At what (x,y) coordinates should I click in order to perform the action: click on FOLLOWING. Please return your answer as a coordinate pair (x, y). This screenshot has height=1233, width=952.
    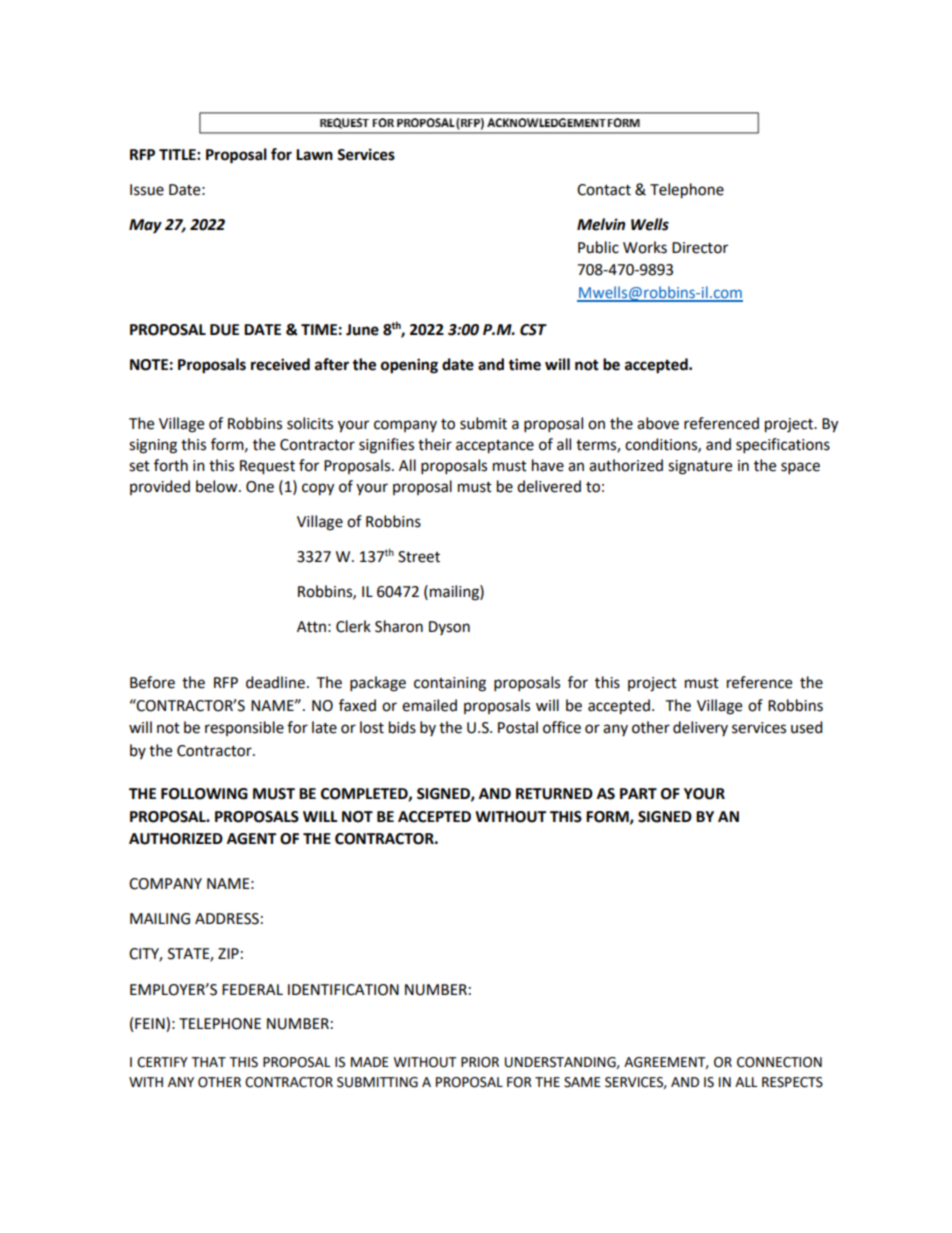
    Looking at the image, I should click on (204, 794).
